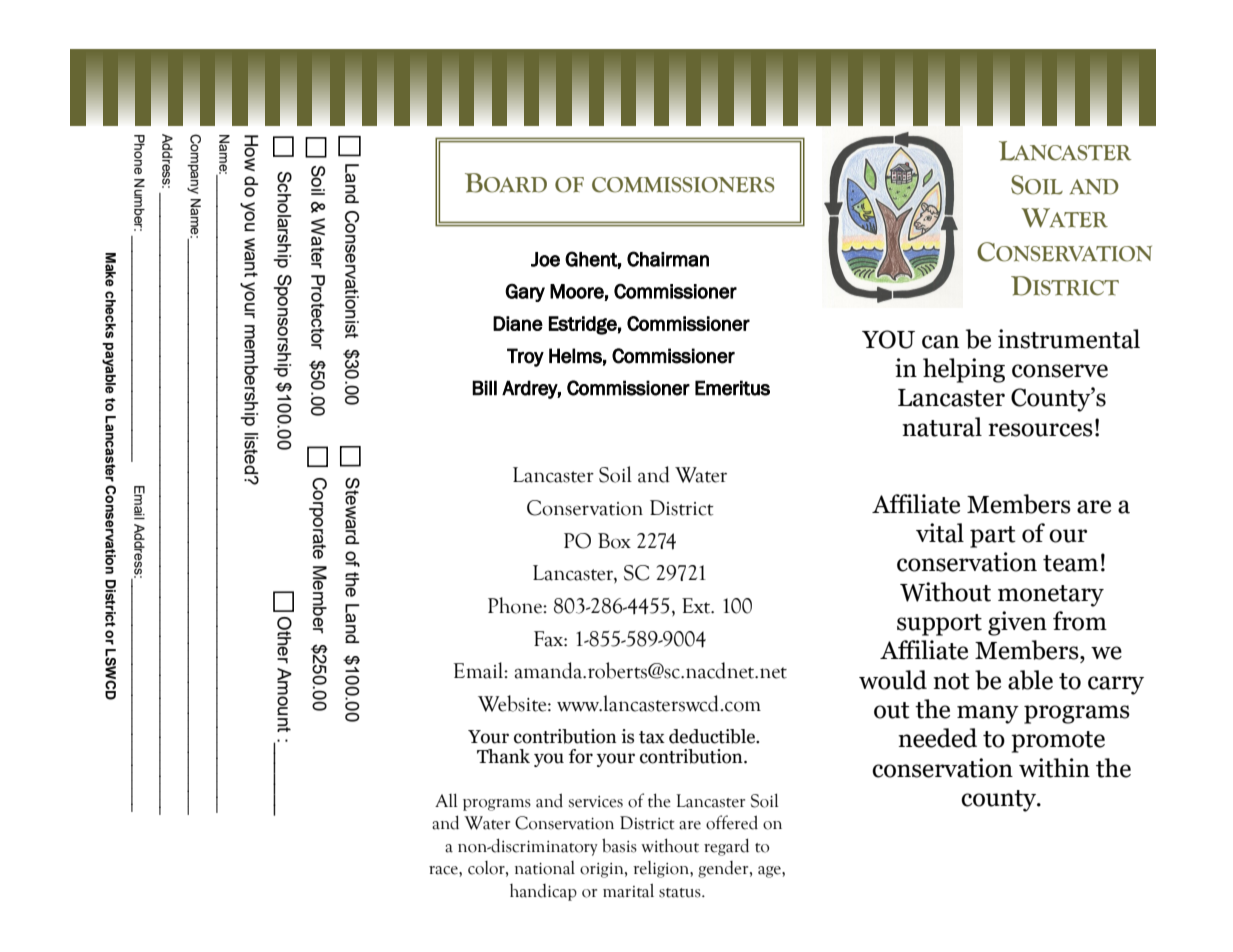  Describe the element at coordinates (697, 606) in the image. I see `Ext` at that location.
